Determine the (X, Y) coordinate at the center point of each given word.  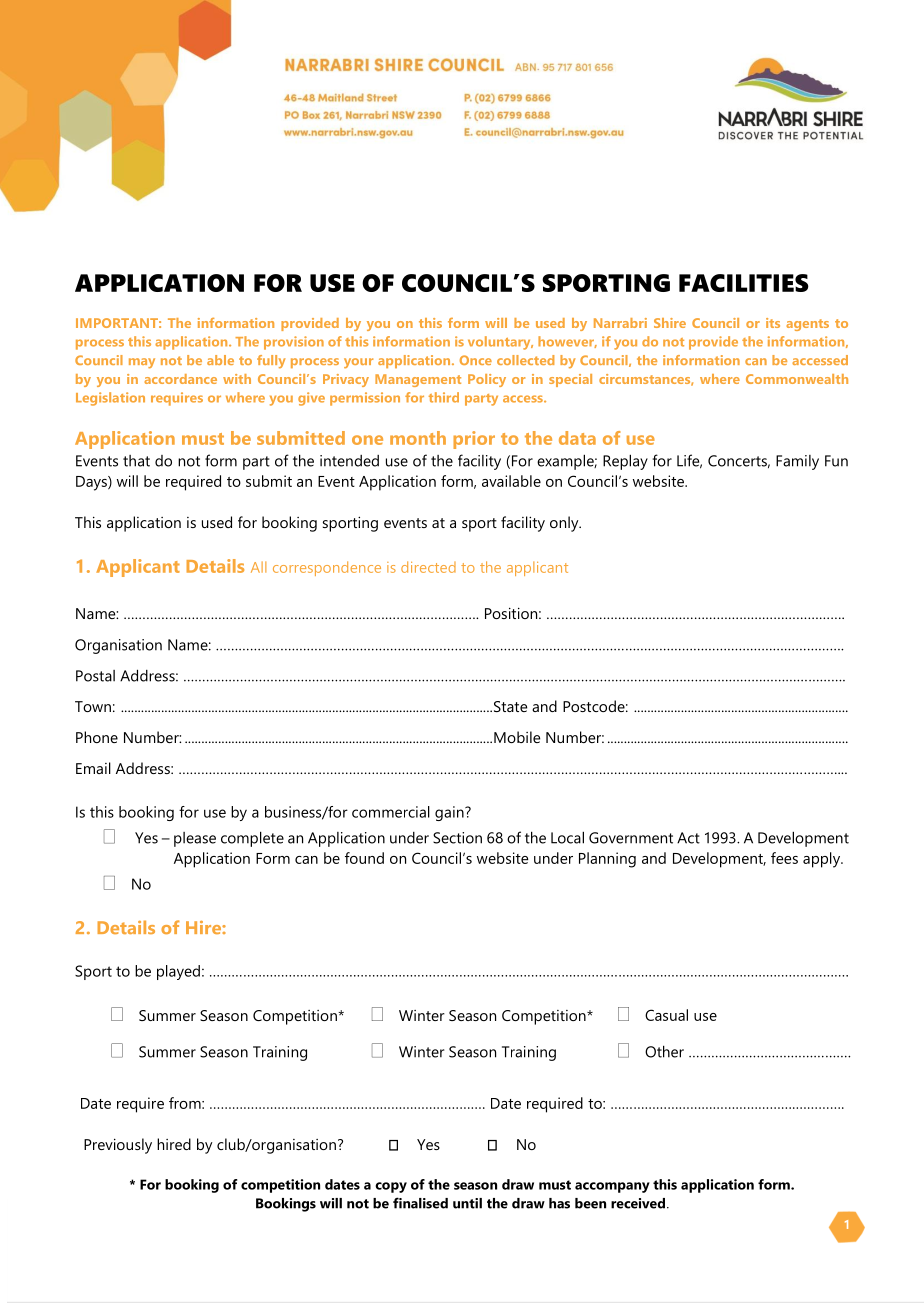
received (638, 1203)
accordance (180, 379)
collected (525, 360)
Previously (118, 1146)
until (467, 1203)
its (773, 323)
